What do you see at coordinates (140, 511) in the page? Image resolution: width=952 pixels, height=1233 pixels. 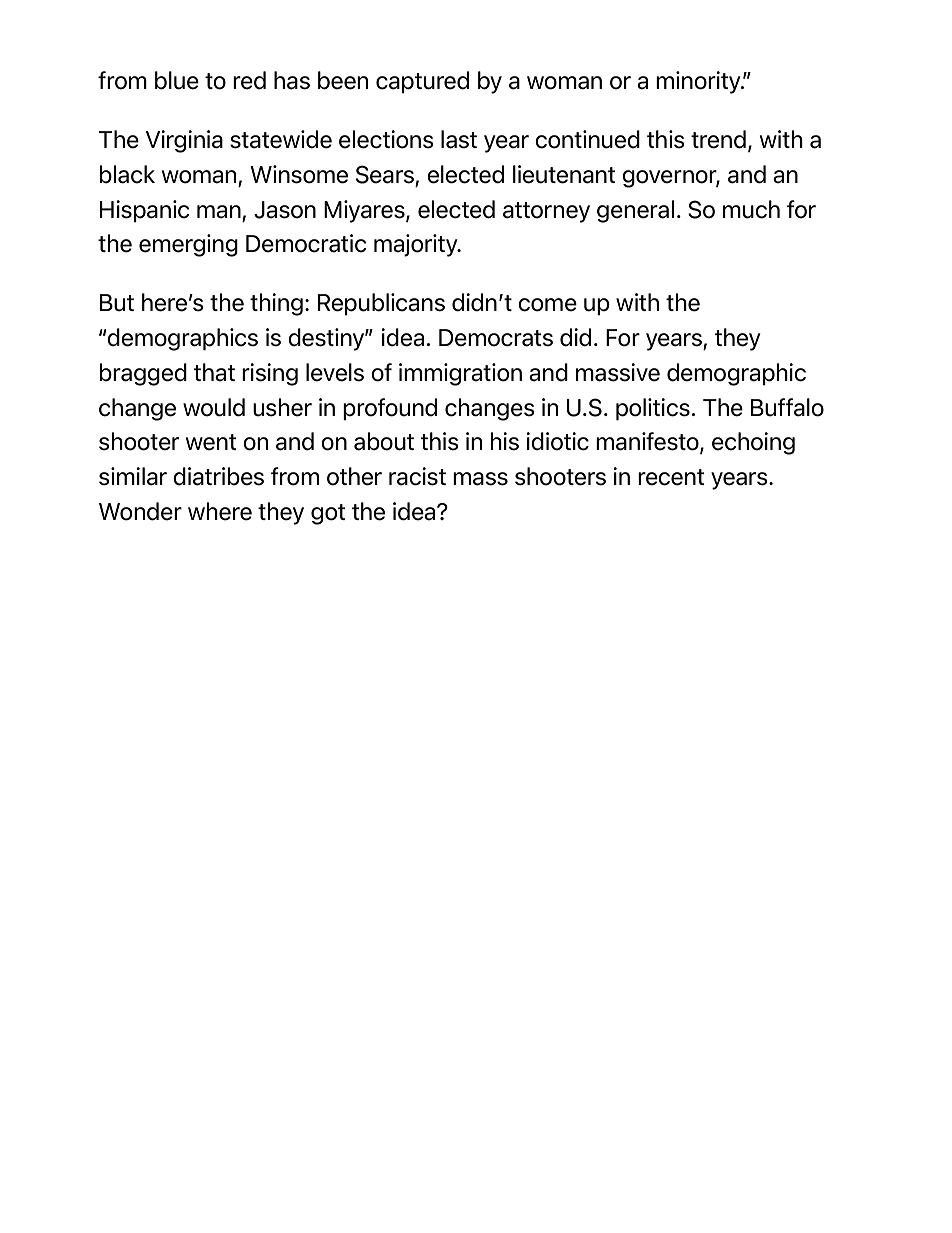 I see `Wonder` at bounding box center [140, 511].
